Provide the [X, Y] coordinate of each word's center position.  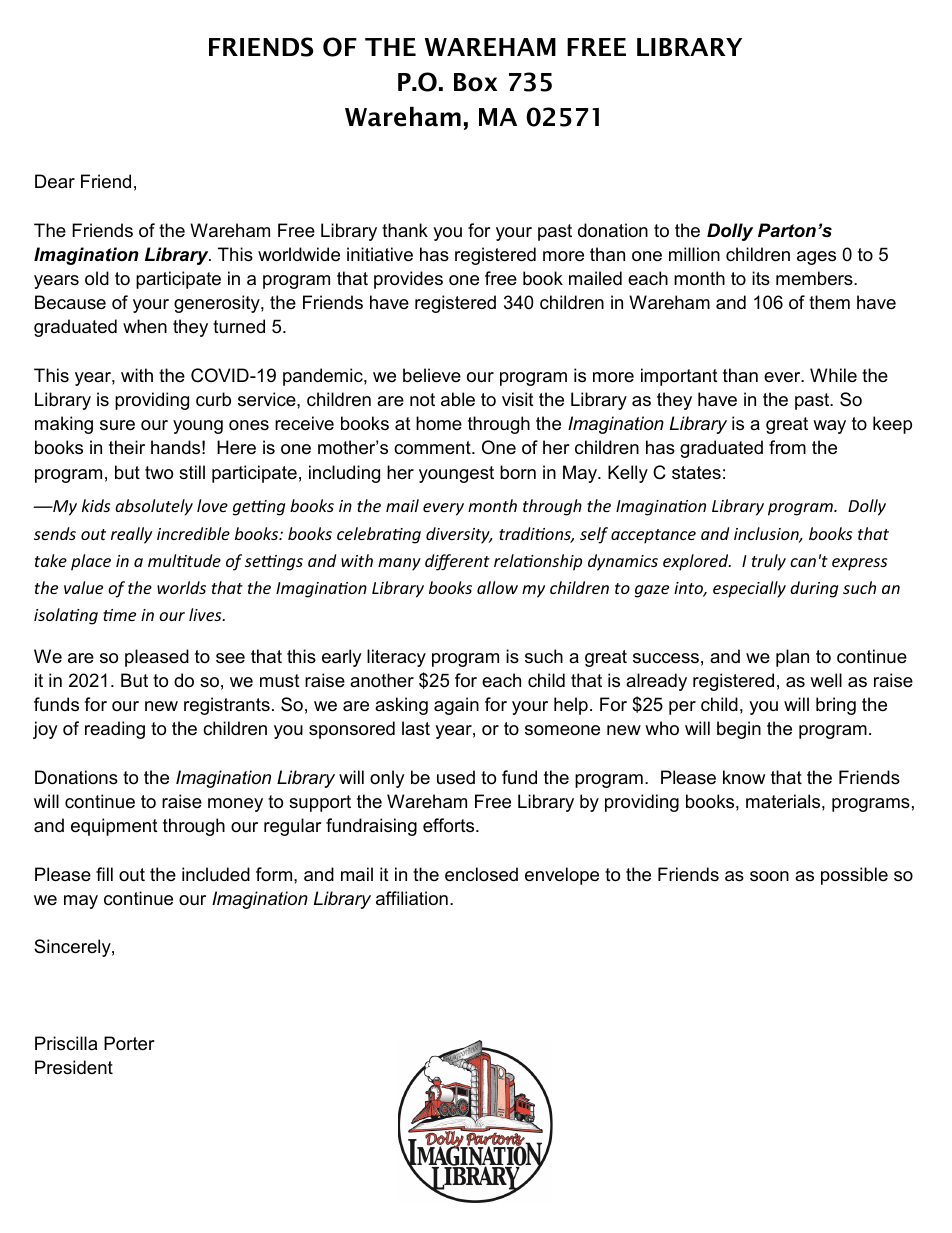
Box [475, 82]
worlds [181, 587]
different [457, 562]
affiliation [412, 898]
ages [816, 258]
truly [769, 562]
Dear [55, 181]
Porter [129, 1043]
